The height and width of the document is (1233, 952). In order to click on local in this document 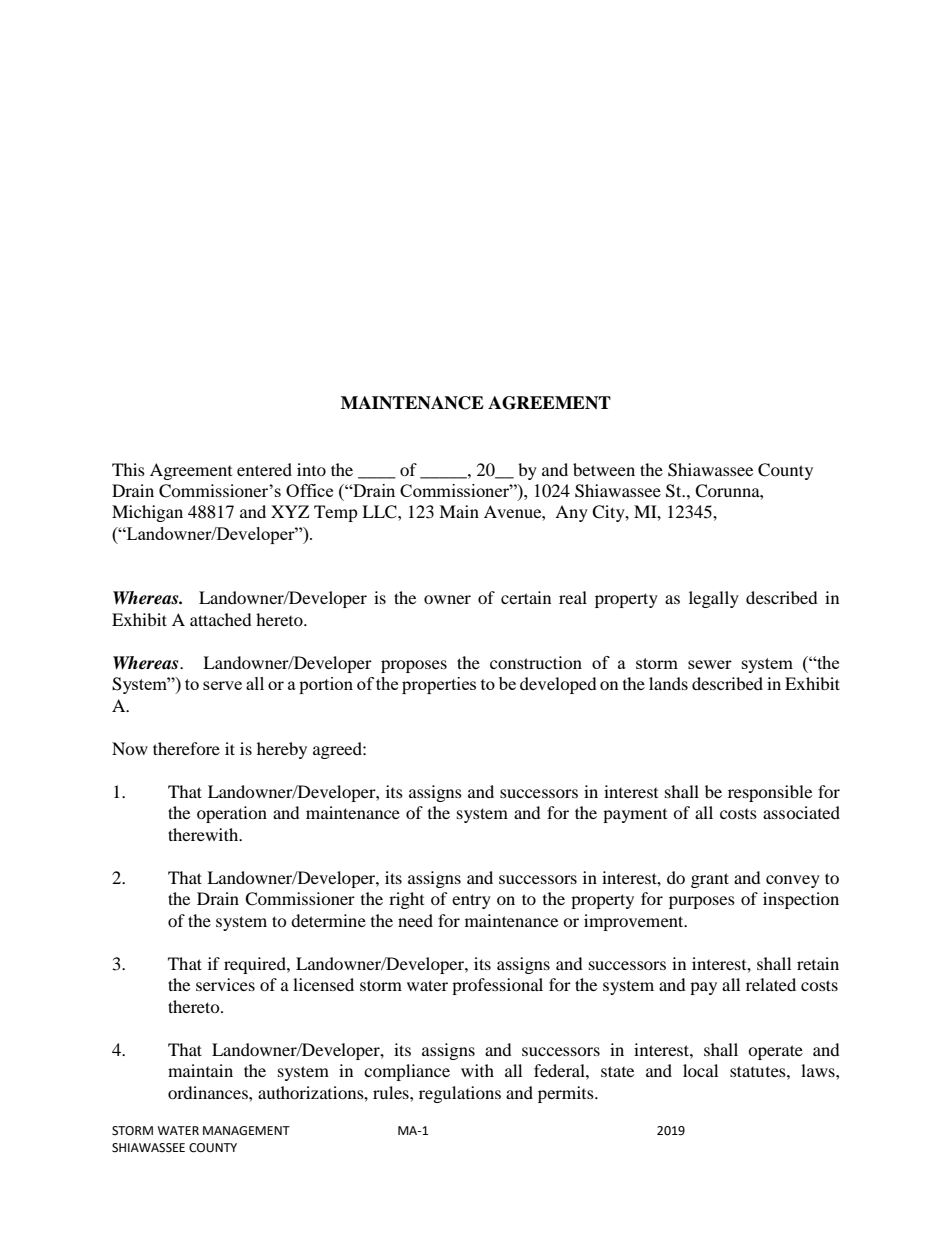, I will do `click(700, 1070)`.
